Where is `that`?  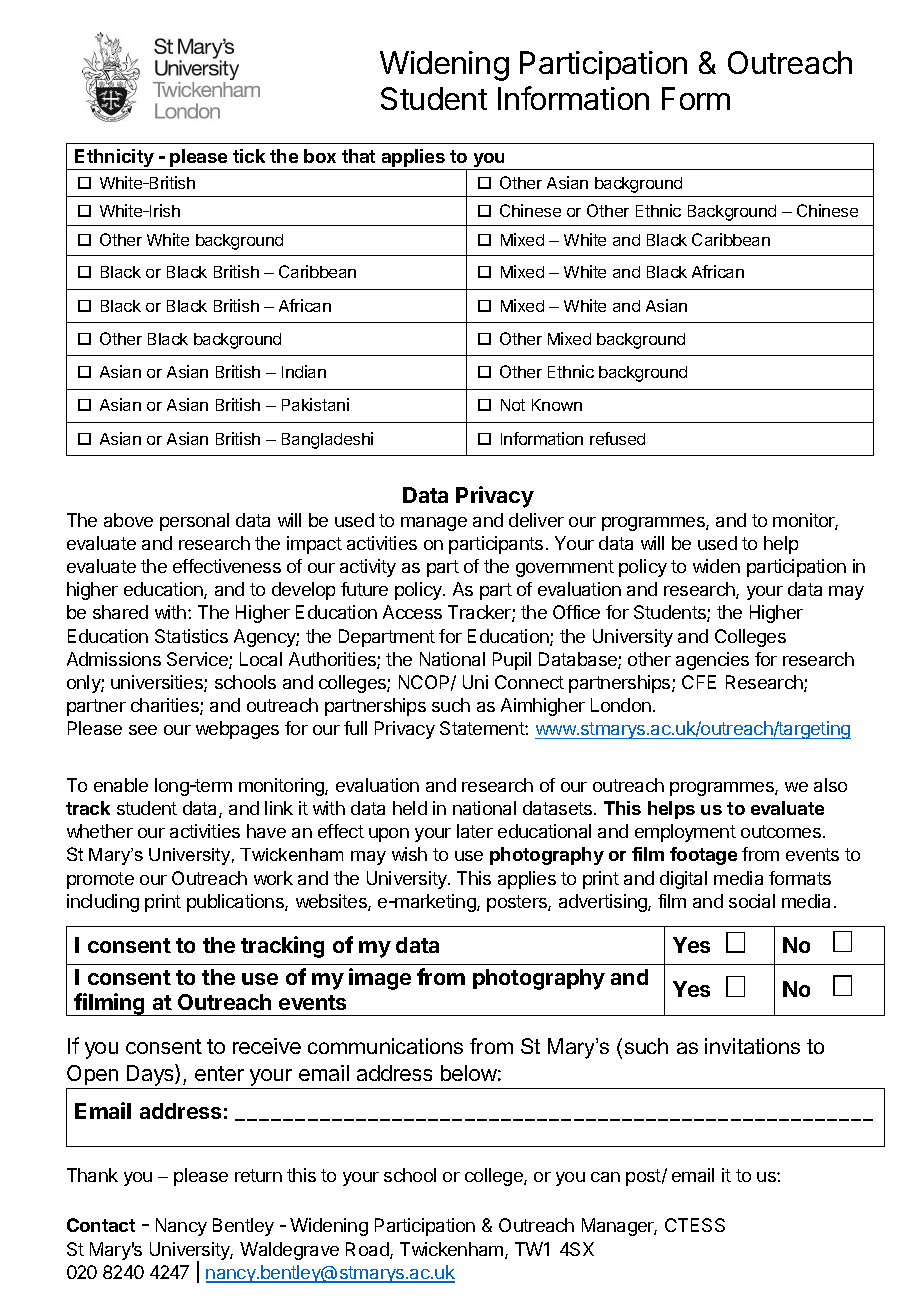
that is located at coordinates (358, 156).
